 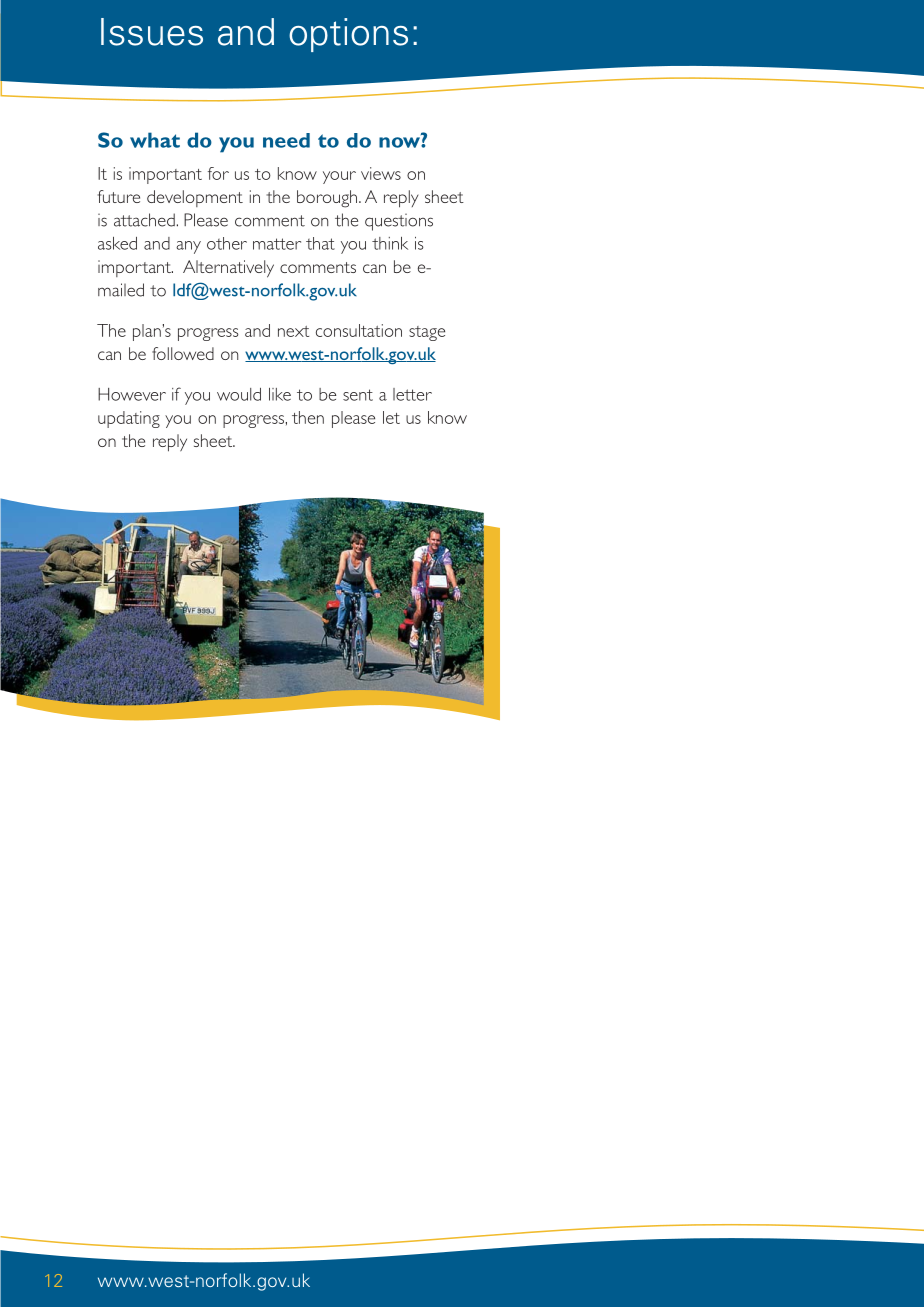 I want to click on matter, so click(x=277, y=244).
